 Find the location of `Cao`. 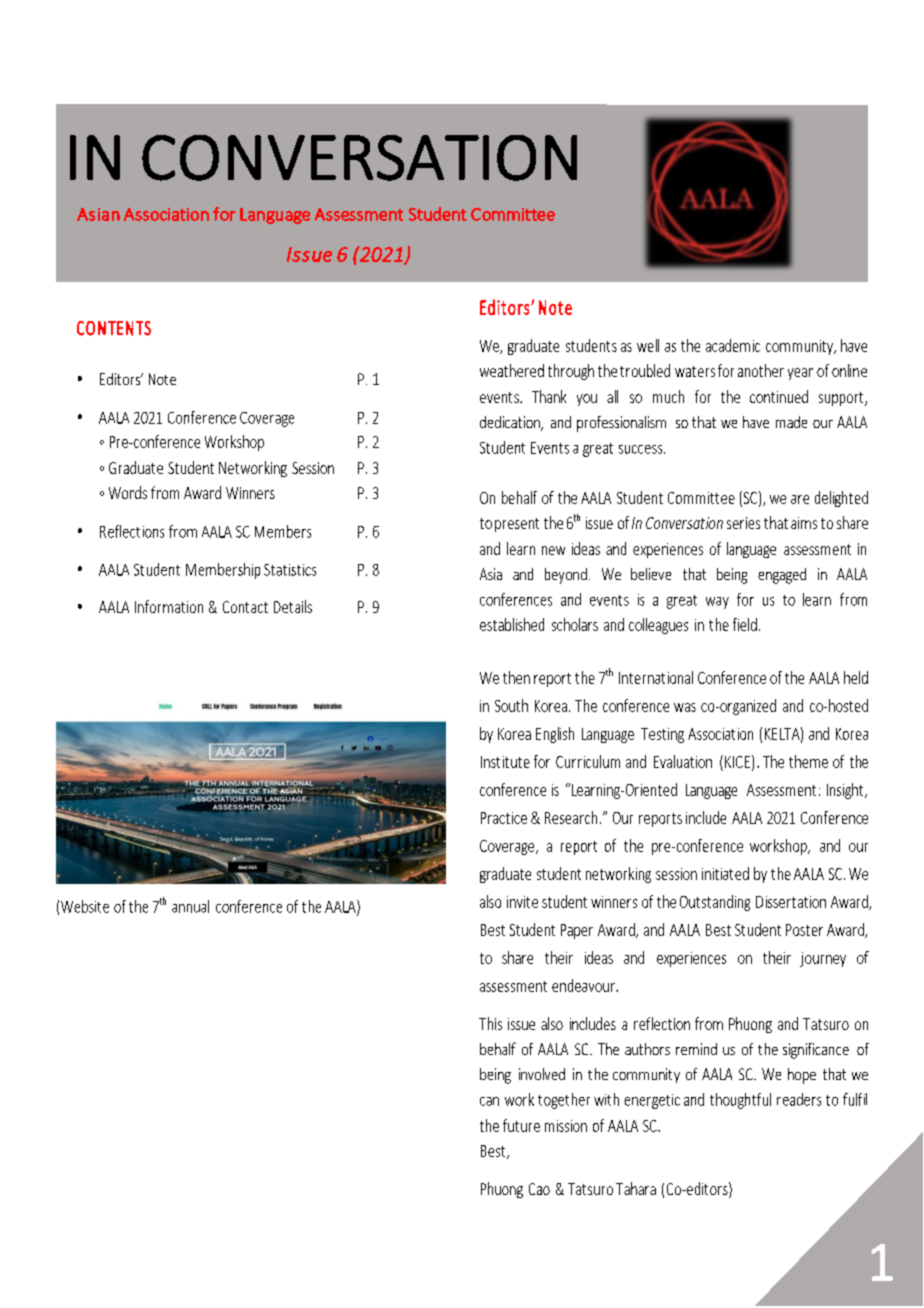

Cao is located at coordinates (539, 1189).
